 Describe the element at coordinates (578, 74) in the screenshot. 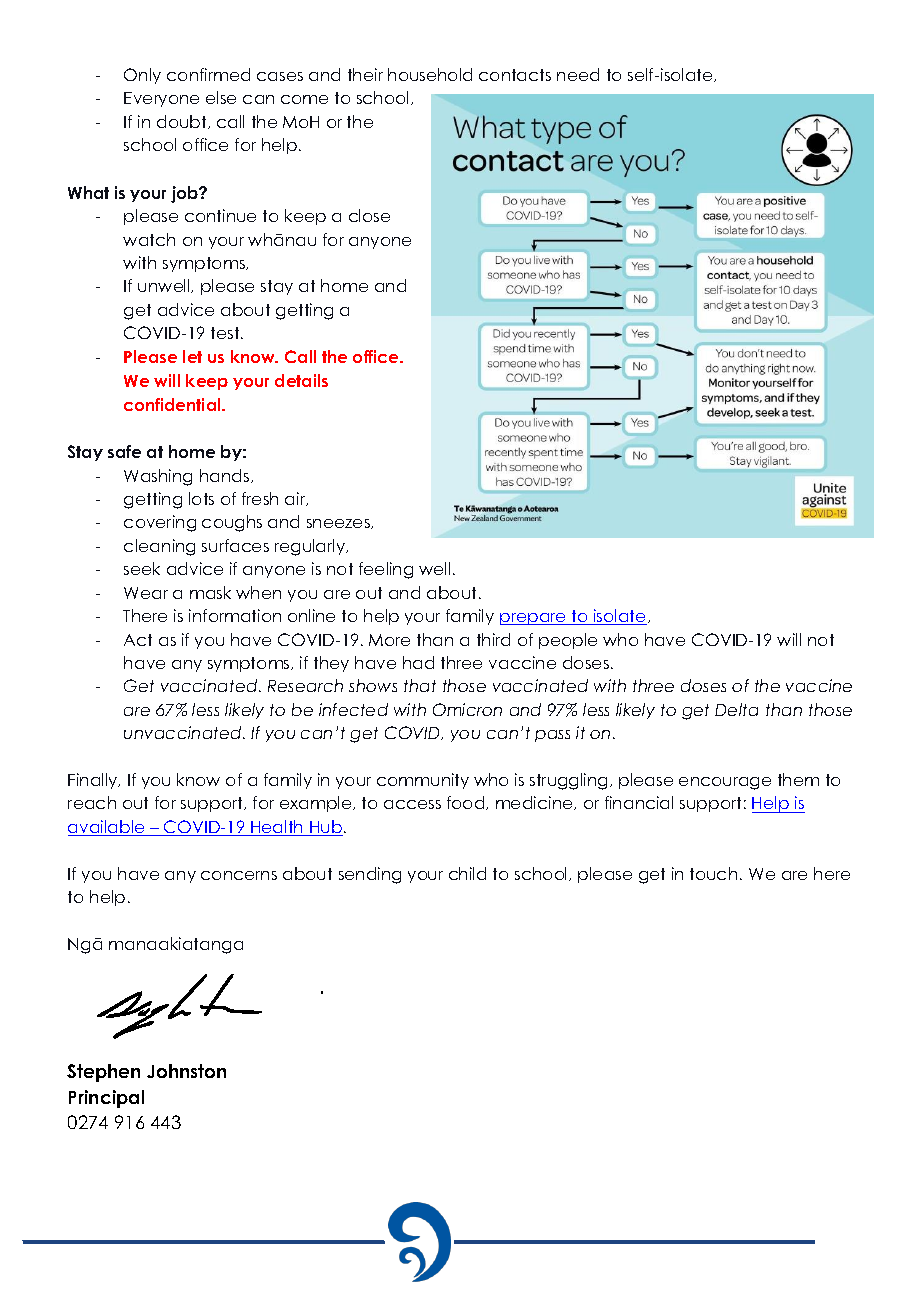

I see `need` at that location.
